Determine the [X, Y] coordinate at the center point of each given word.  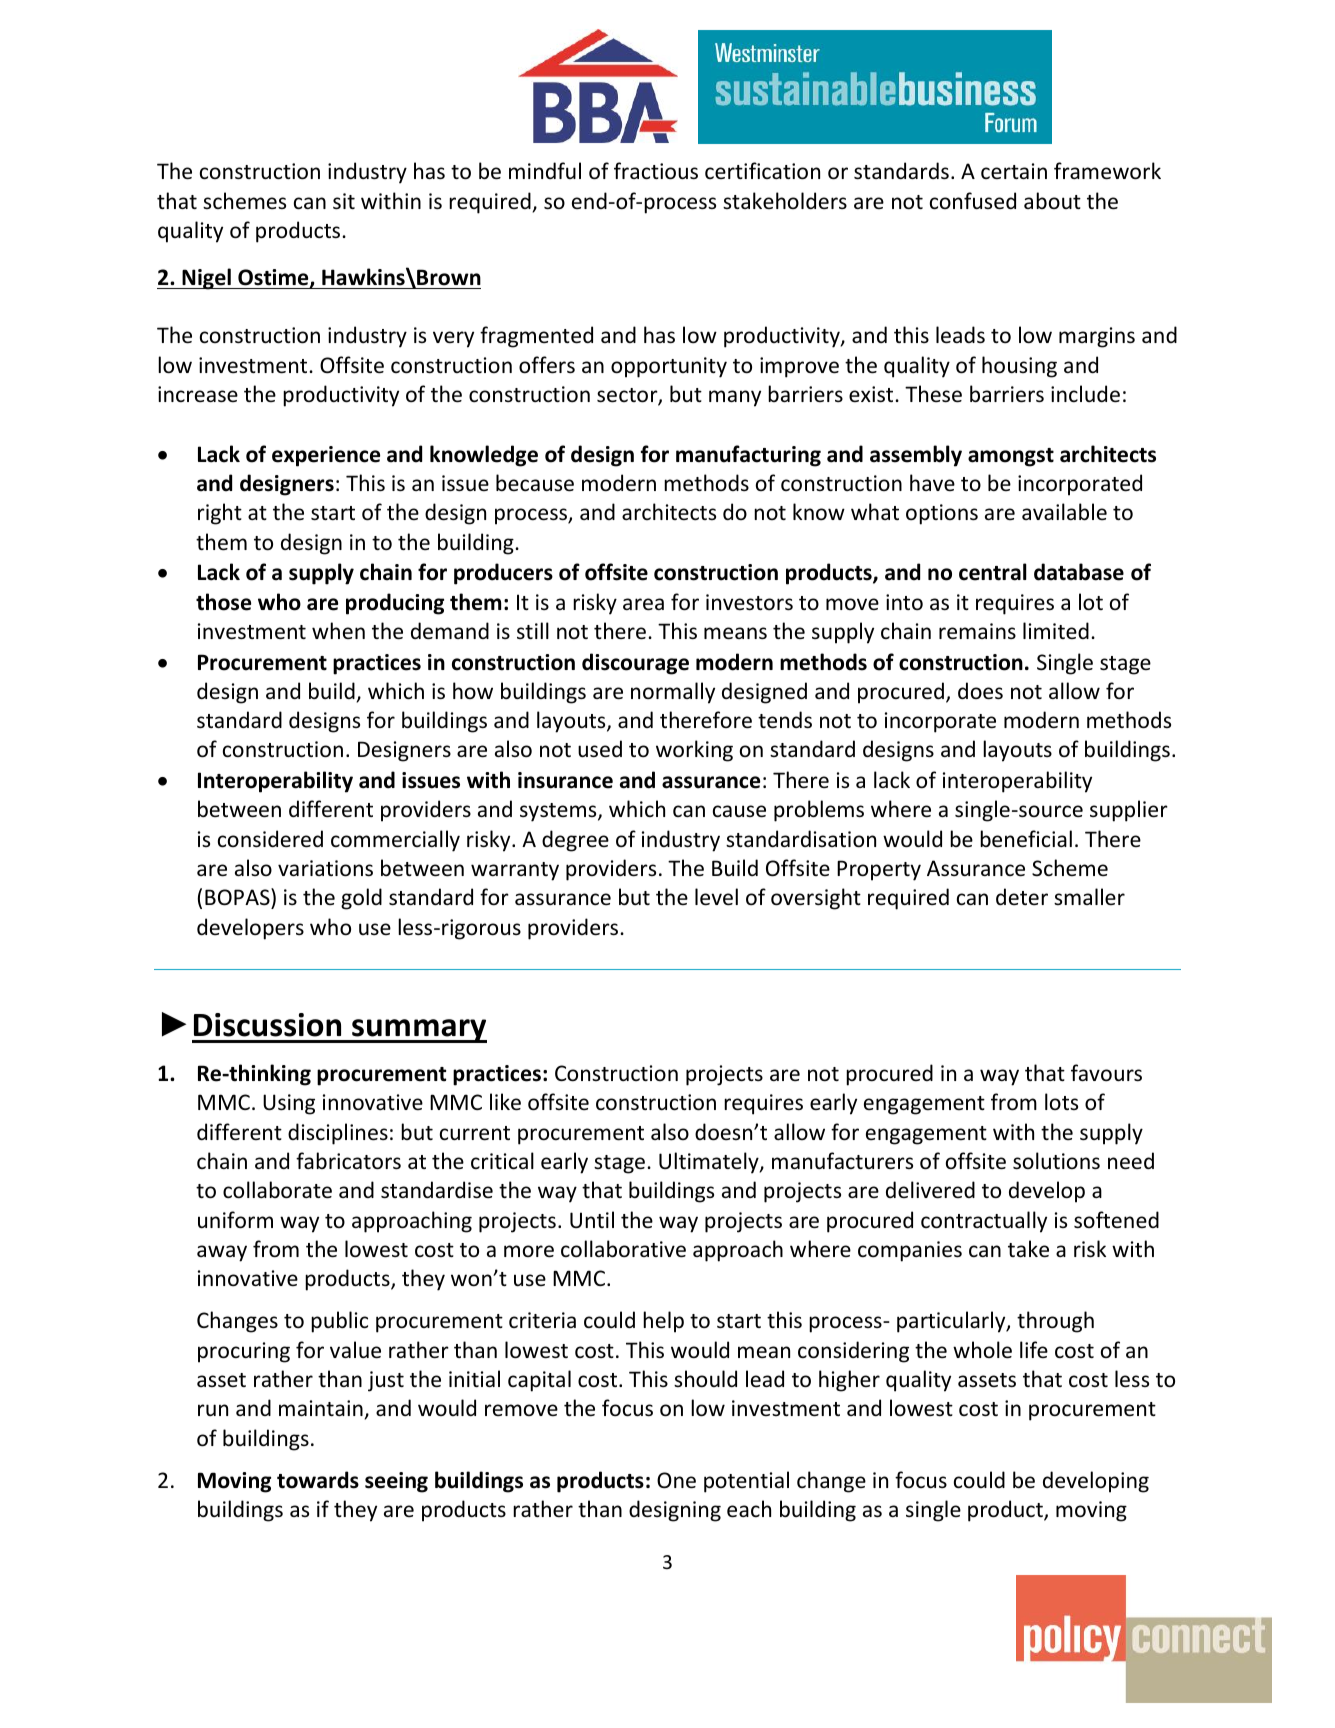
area [643, 604]
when [338, 630]
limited [1056, 630]
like [505, 1102]
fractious [656, 171]
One [676, 1480]
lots [1061, 1101]
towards [318, 1480]
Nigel [206, 279]
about [1052, 200]
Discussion [267, 1025]
